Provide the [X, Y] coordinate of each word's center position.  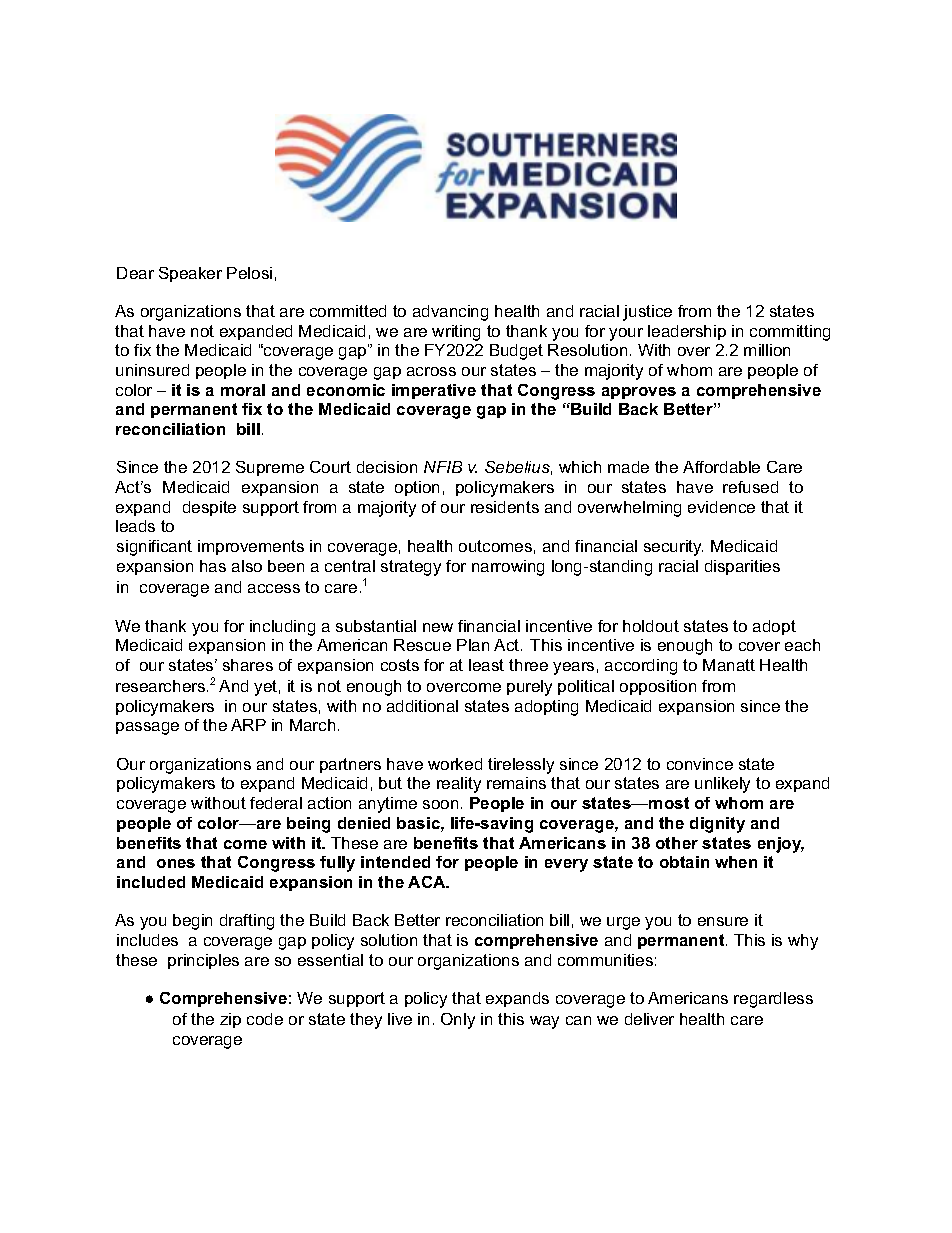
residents [505, 507]
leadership [687, 332]
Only [458, 1021]
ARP [248, 725]
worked [455, 764]
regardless [773, 1000]
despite [209, 508]
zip [230, 1020]
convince [700, 764]
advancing [450, 313]
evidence [721, 507]
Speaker [190, 274]
